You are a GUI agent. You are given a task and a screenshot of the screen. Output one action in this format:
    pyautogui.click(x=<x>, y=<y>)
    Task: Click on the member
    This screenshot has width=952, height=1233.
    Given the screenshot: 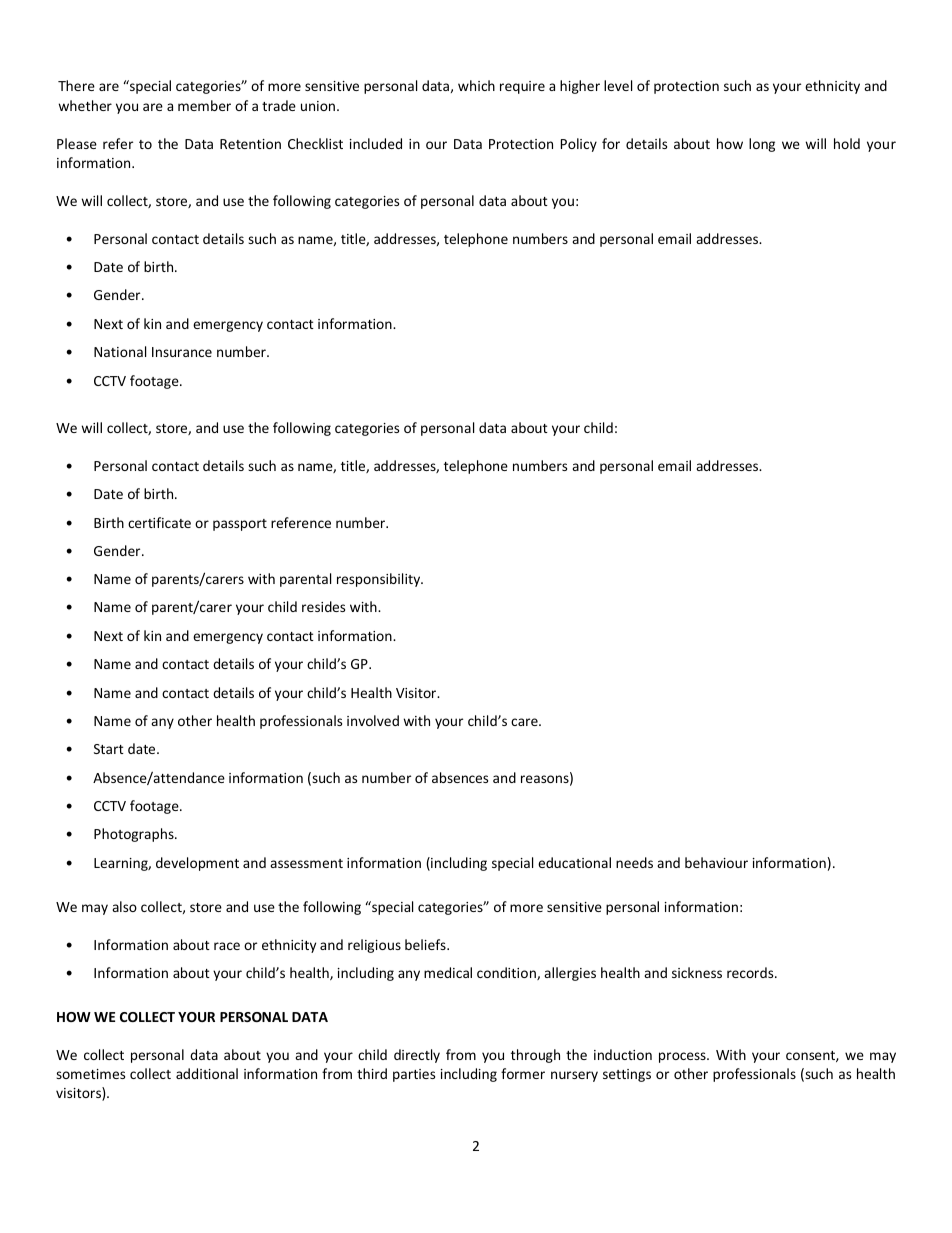 What is the action you would take?
    pyautogui.click(x=204, y=105)
